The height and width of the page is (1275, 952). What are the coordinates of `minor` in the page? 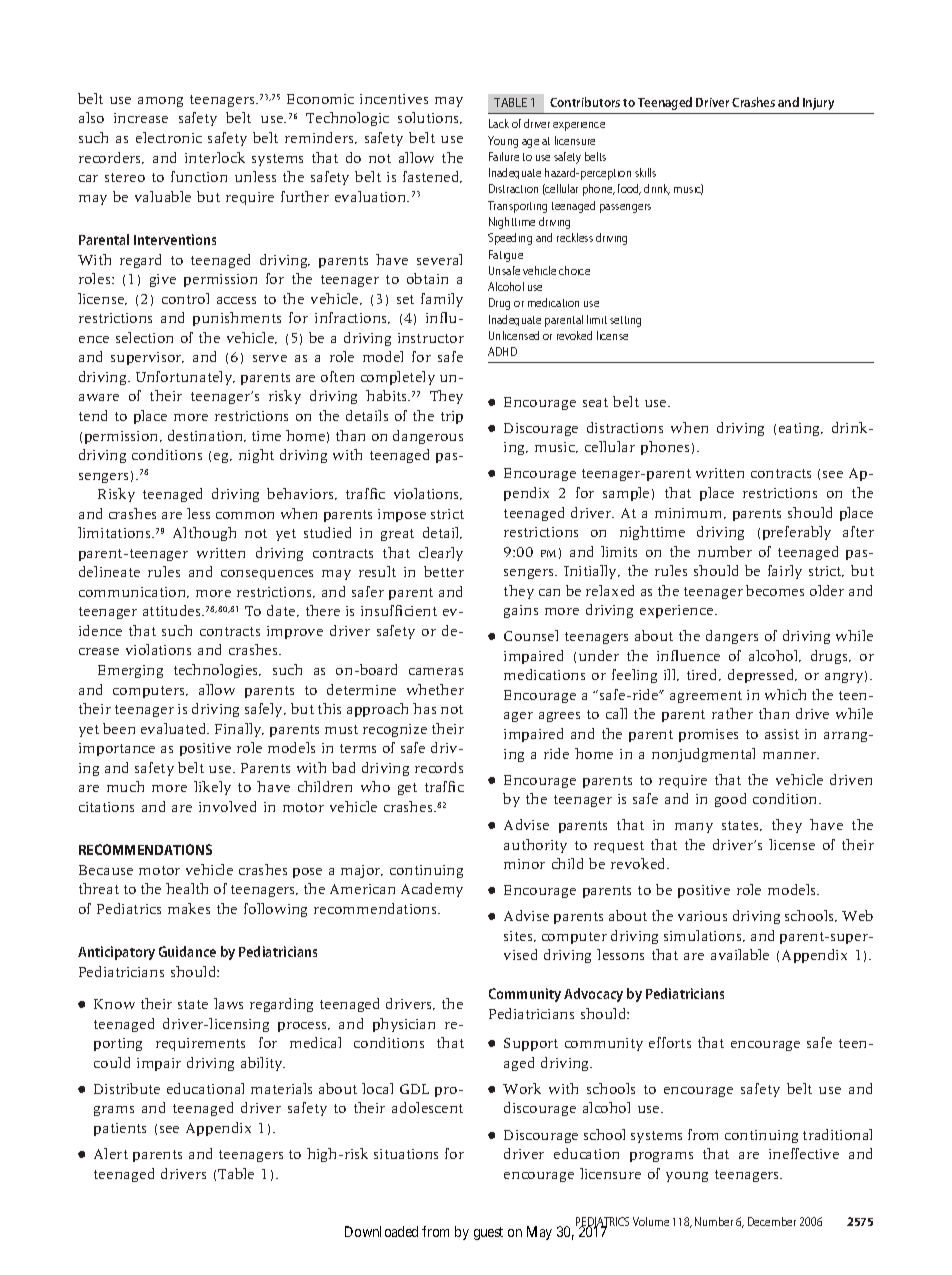 It's located at (524, 864).
